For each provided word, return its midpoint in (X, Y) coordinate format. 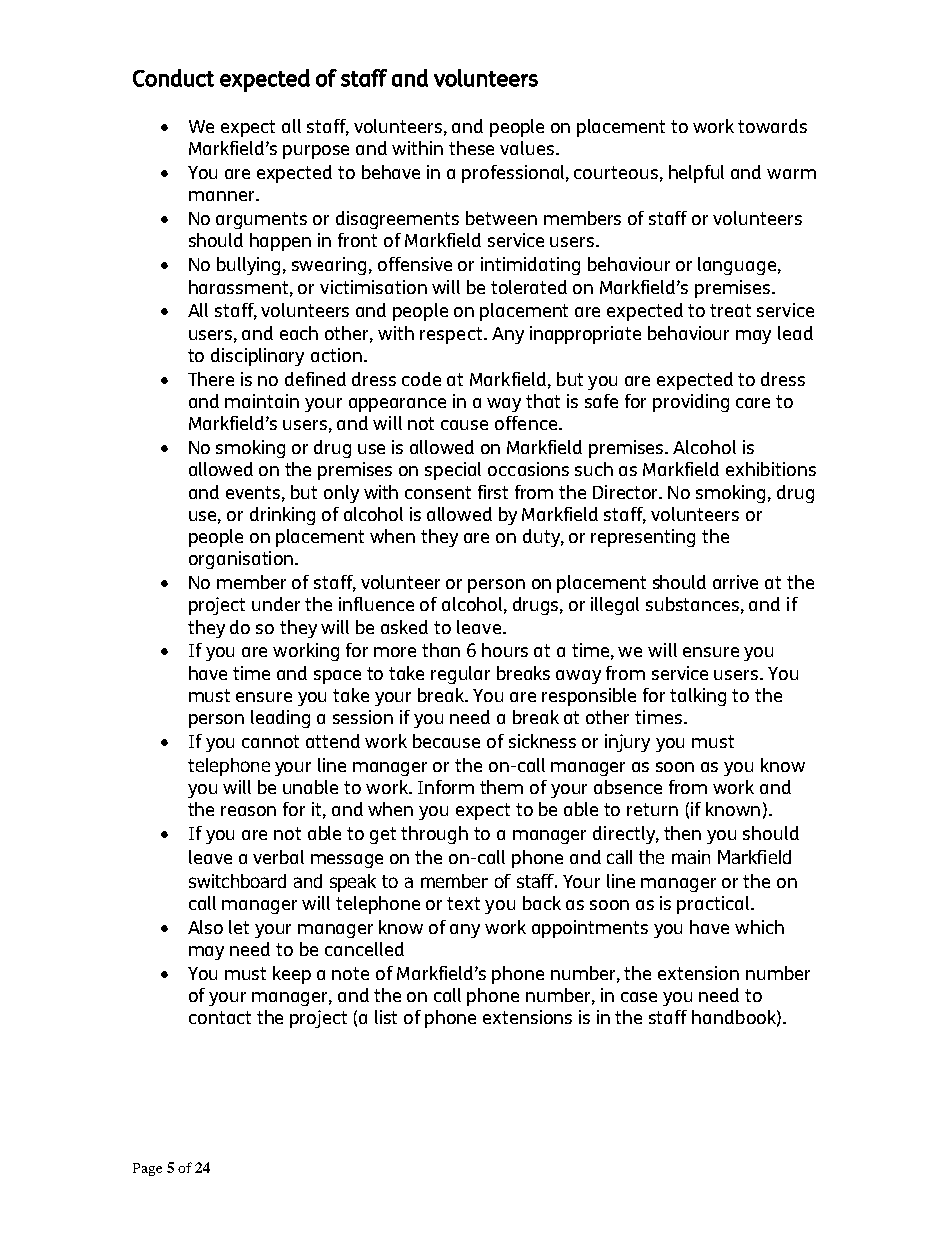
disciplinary (257, 357)
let (239, 927)
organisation (241, 560)
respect (452, 335)
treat (730, 310)
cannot (270, 741)
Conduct (173, 78)
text (463, 903)
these (471, 148)
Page (147, 1169)
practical (713, 905)
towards (772, 126)
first (493, 492)
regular (460, 675)
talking (698, 697)
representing (643, 538)
